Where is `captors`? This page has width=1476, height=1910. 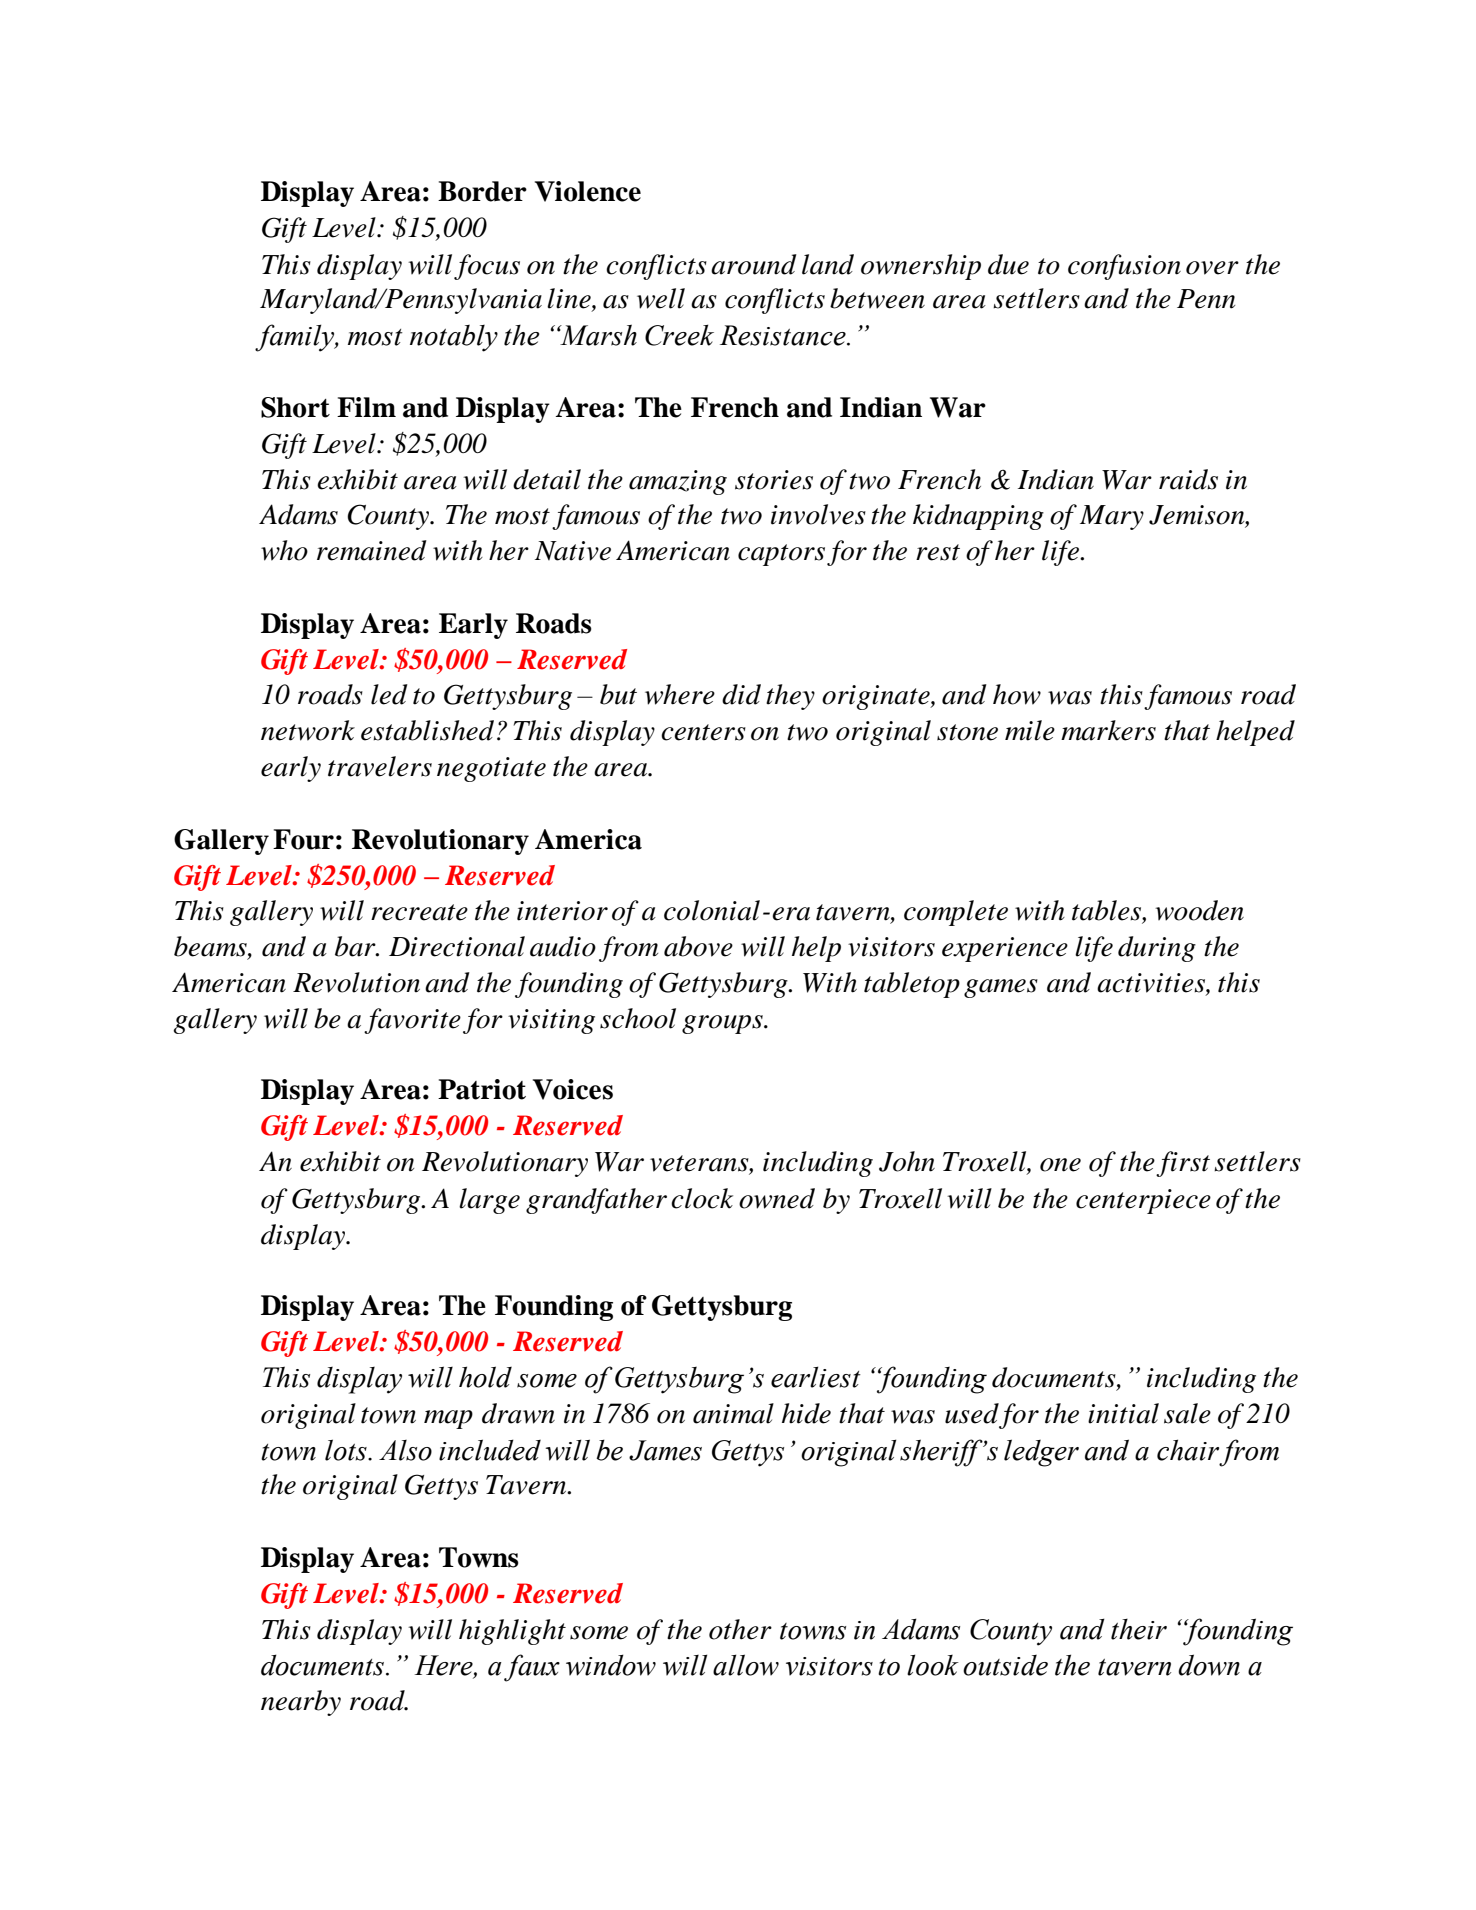 captors is located at coordinates (781, 555).
